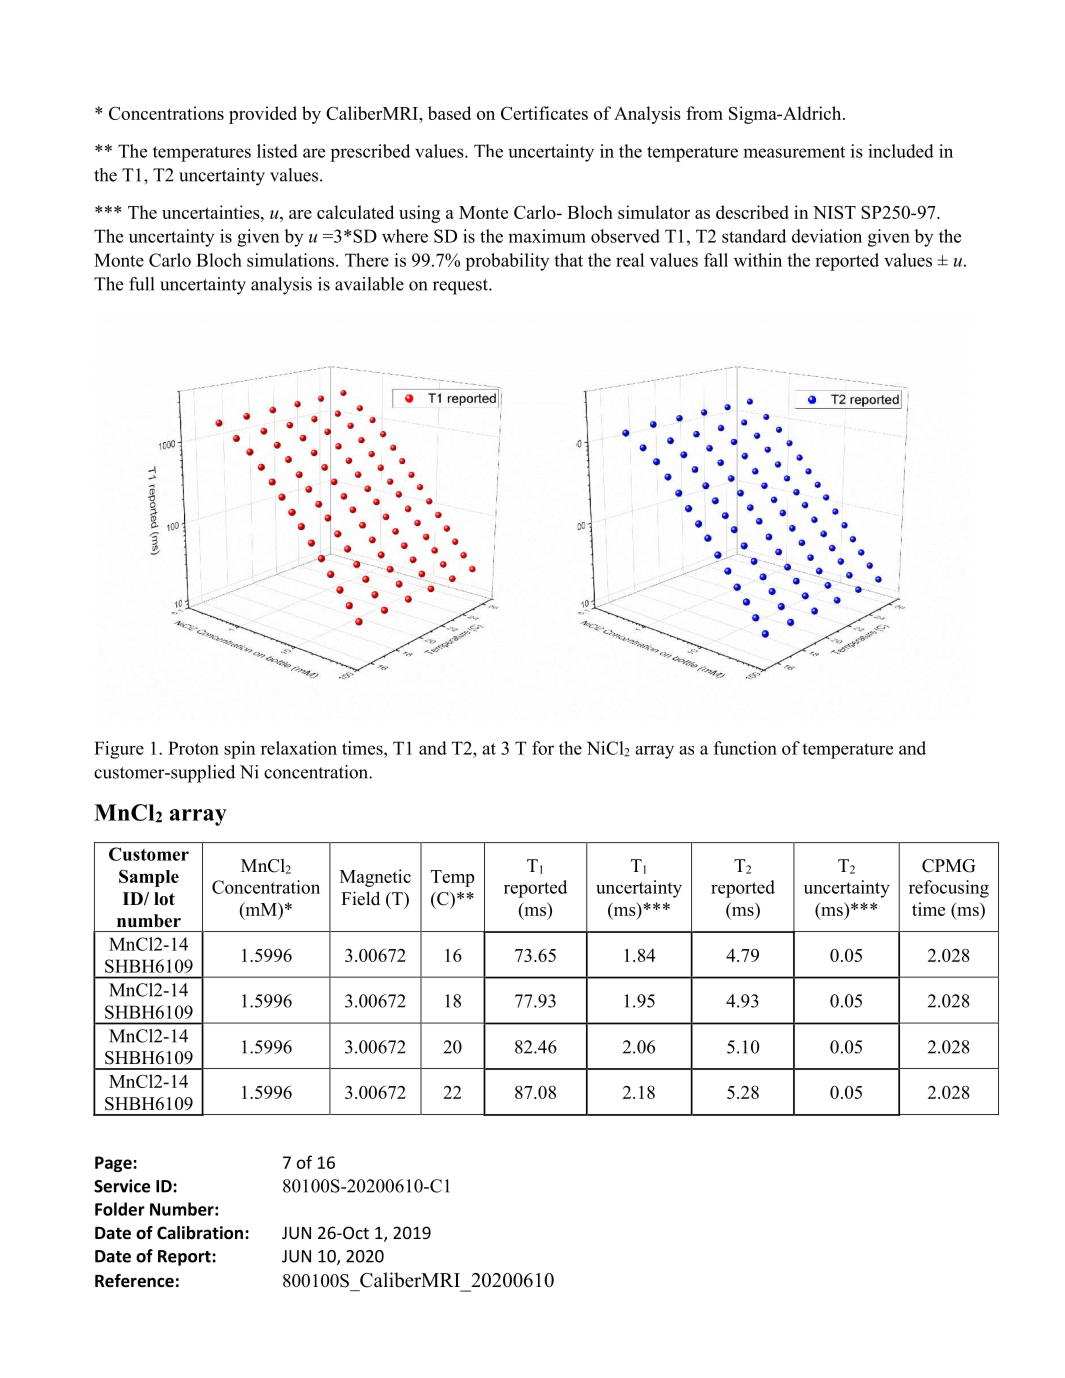  Describe the element at coordinates (277, 151) in the screenshot. I see `listed` at that location.
